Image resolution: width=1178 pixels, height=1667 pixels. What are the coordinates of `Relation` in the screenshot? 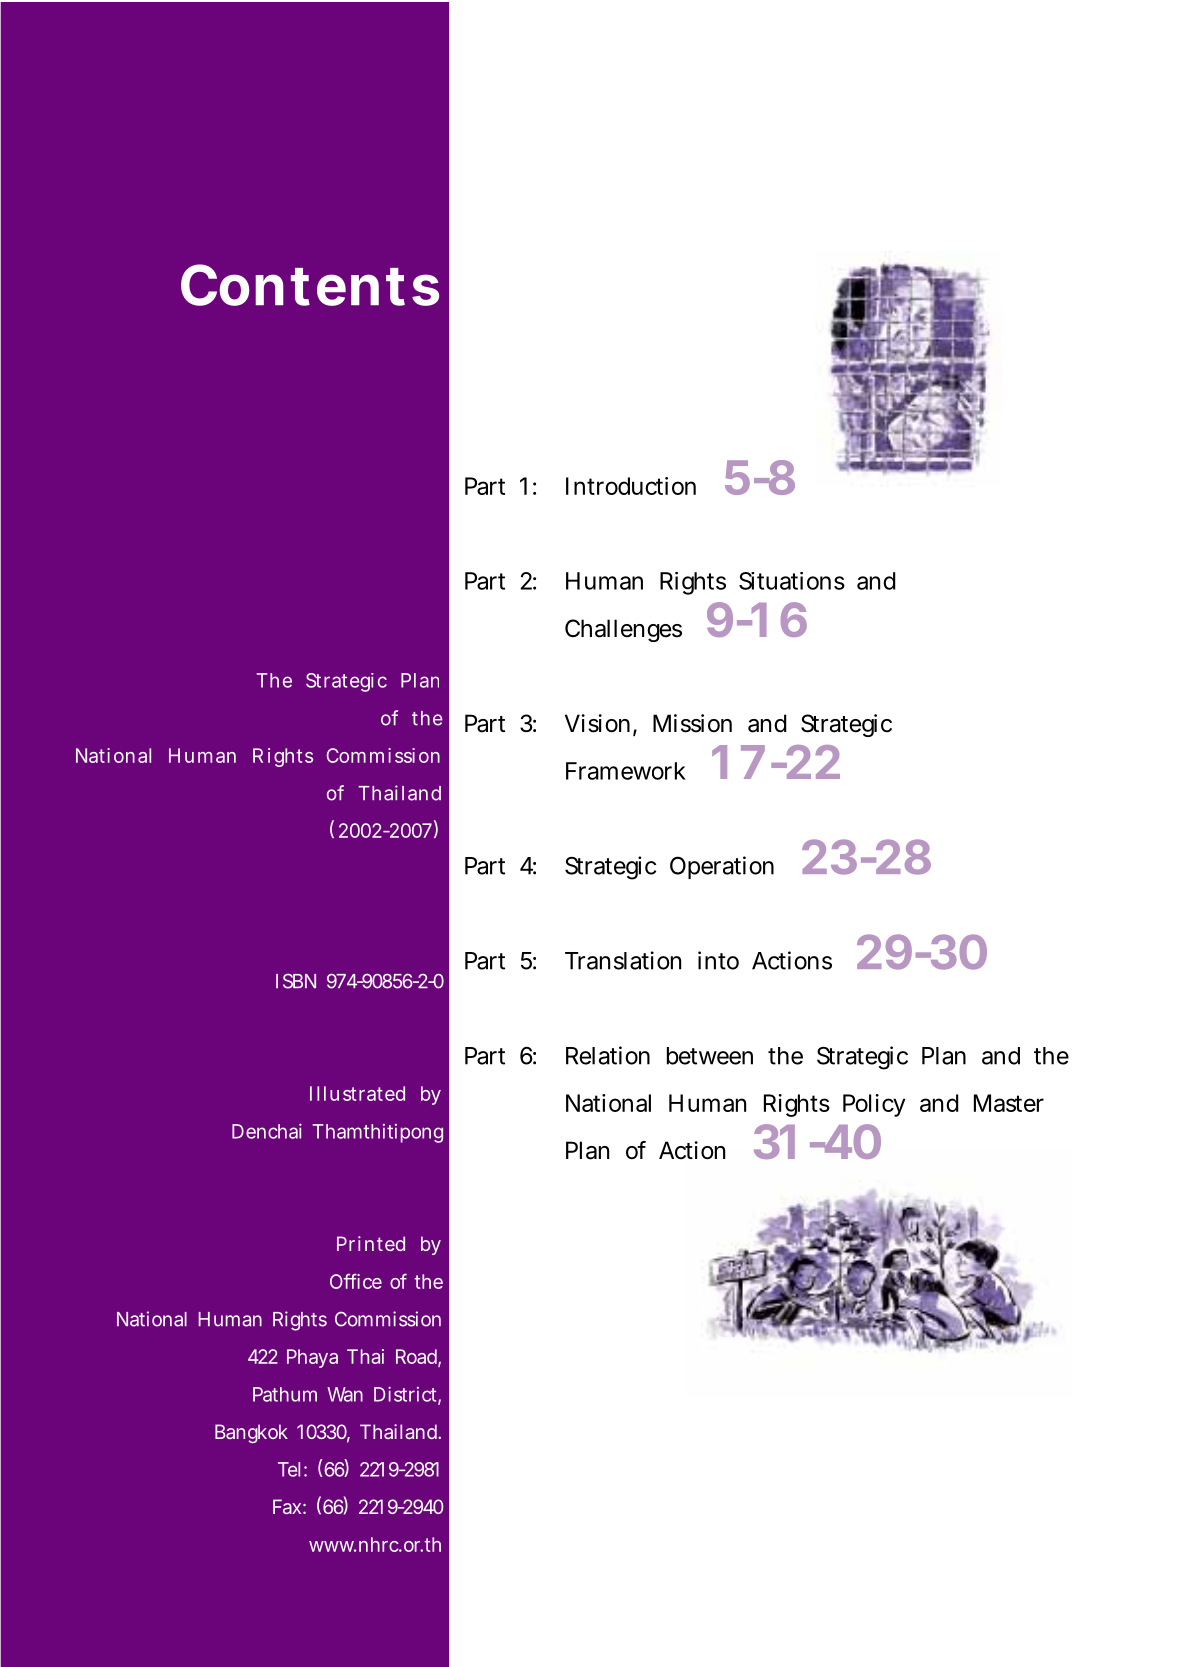 It's located at (608, 1055).
